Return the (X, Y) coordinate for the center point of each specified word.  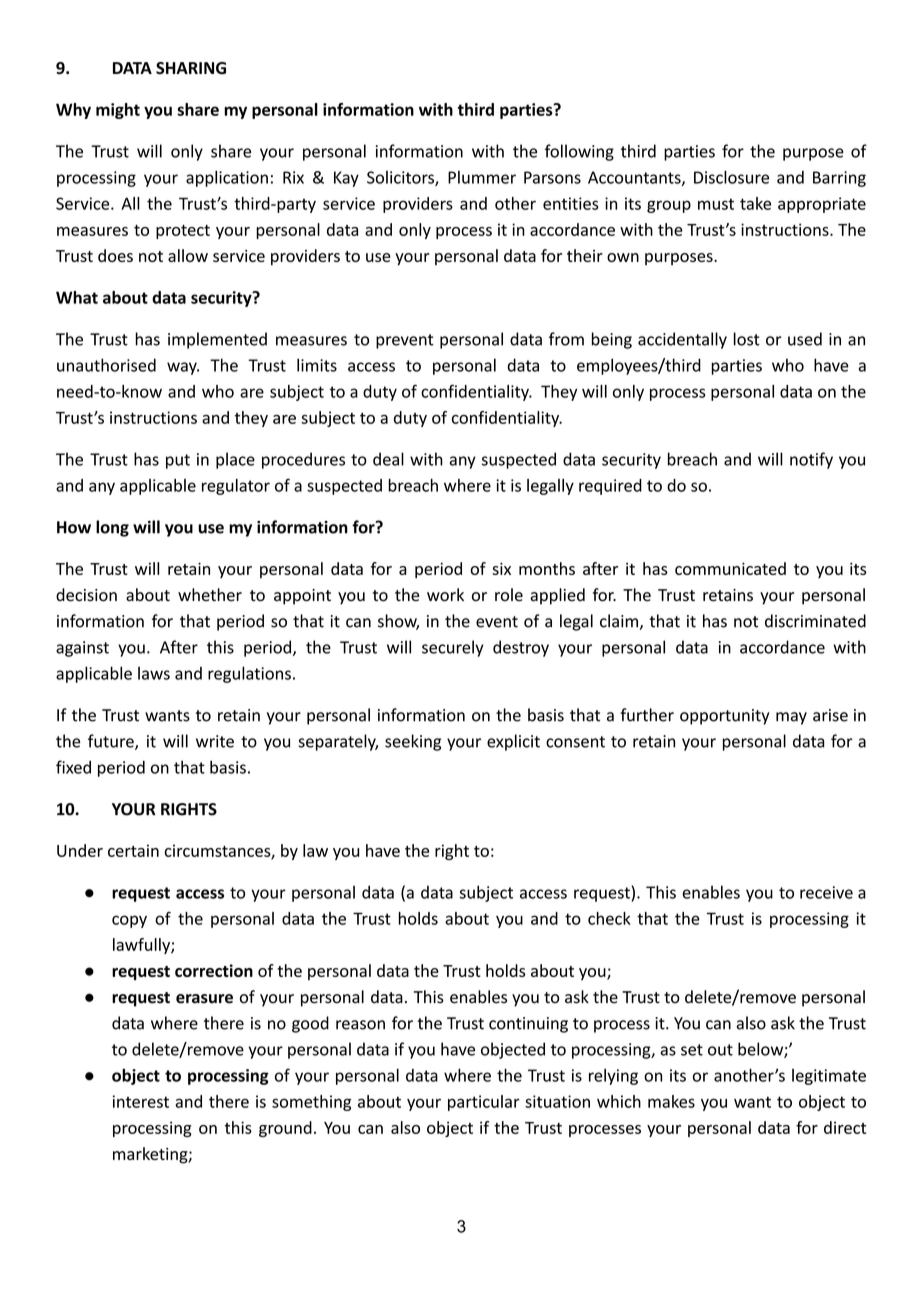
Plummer (482, 177)
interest (141, 1101)
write (215, 741)
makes (671, 1101)
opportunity (724, 717)
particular (484, 1103)
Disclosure (731, 177)
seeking (413, 742)
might (118, 111)
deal (388, 459)
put (178, 461)
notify (811, 460)
